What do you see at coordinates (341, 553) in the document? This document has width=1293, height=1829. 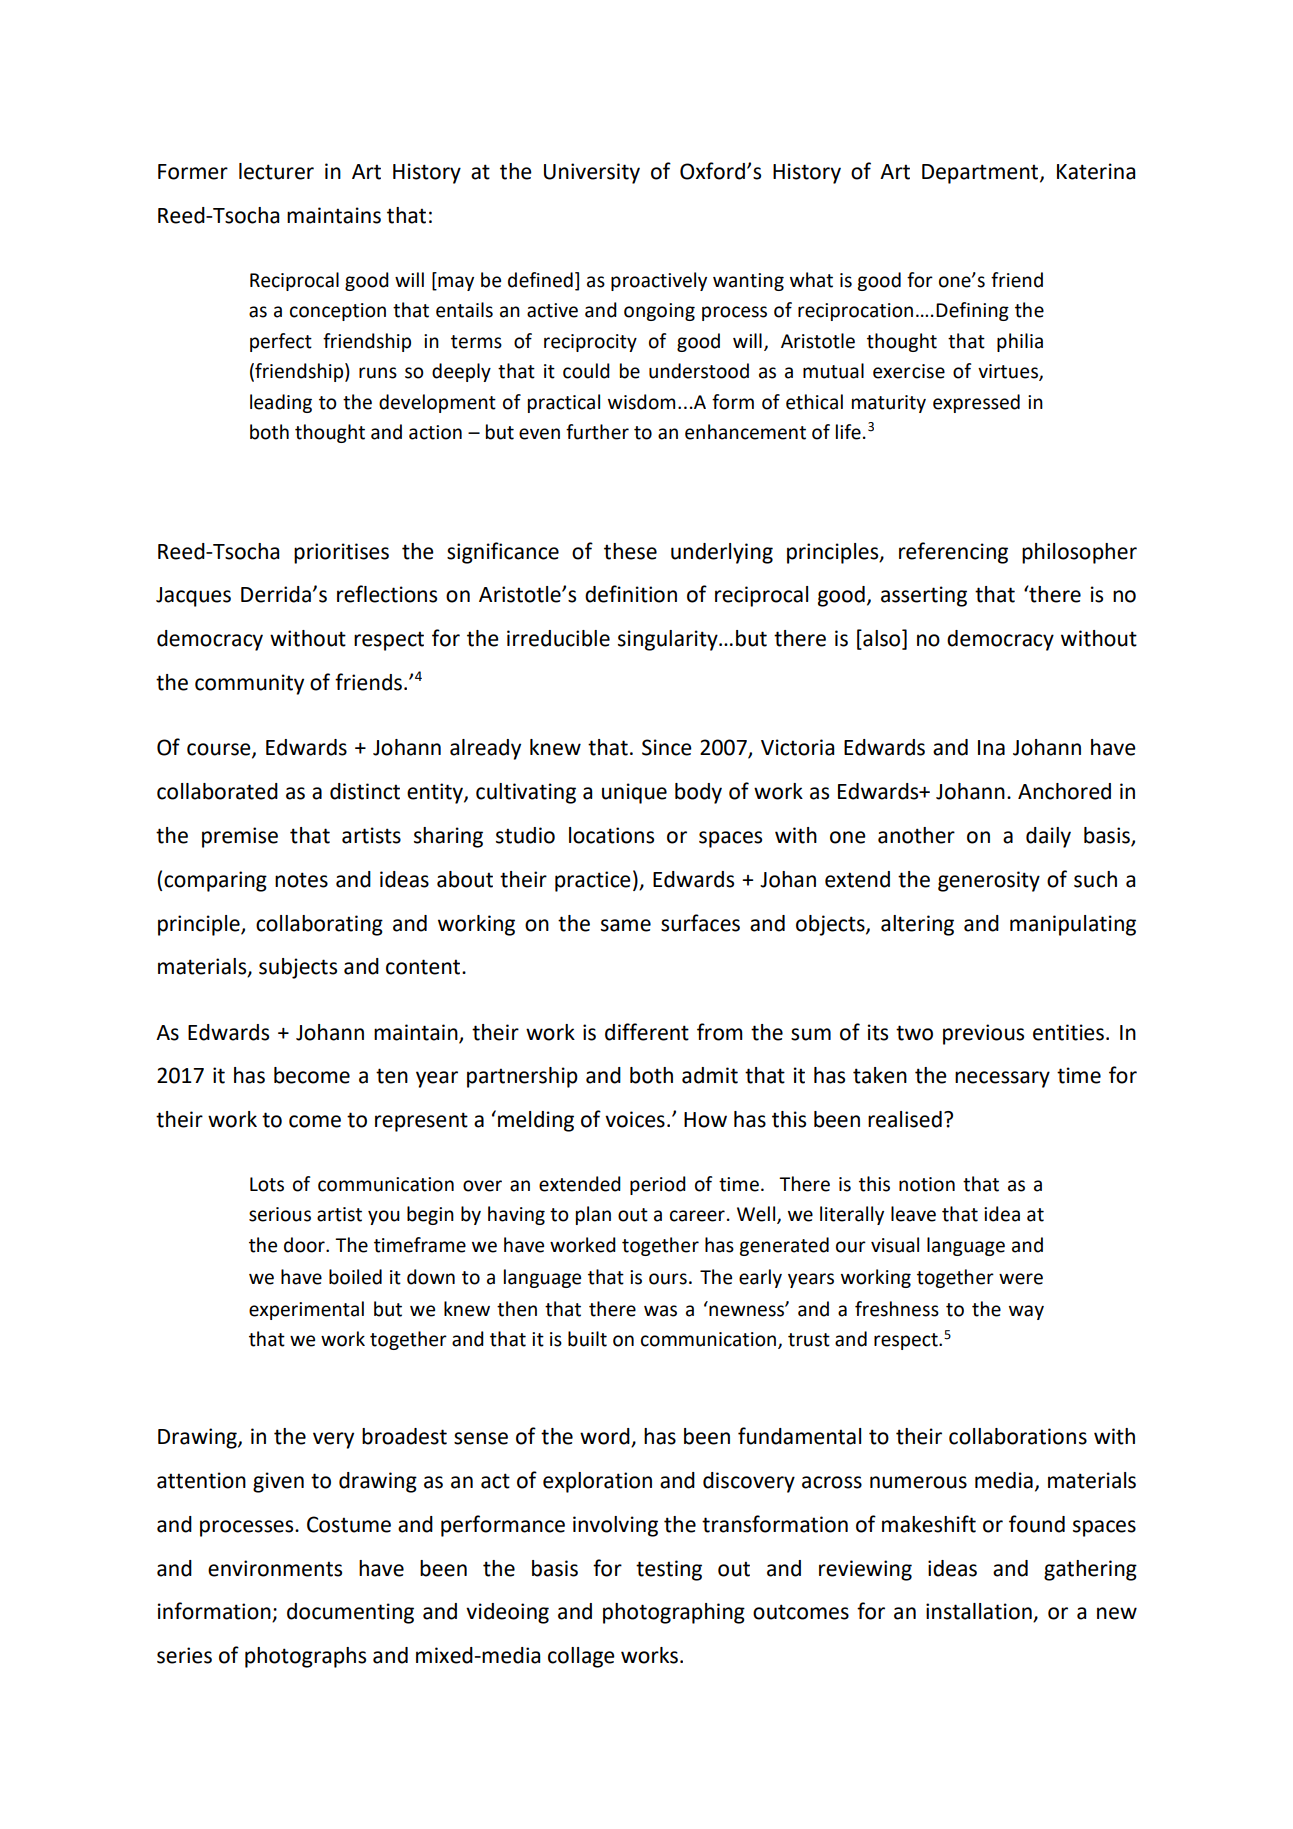 I see `prioritises` at bounding box center [341, 553].
